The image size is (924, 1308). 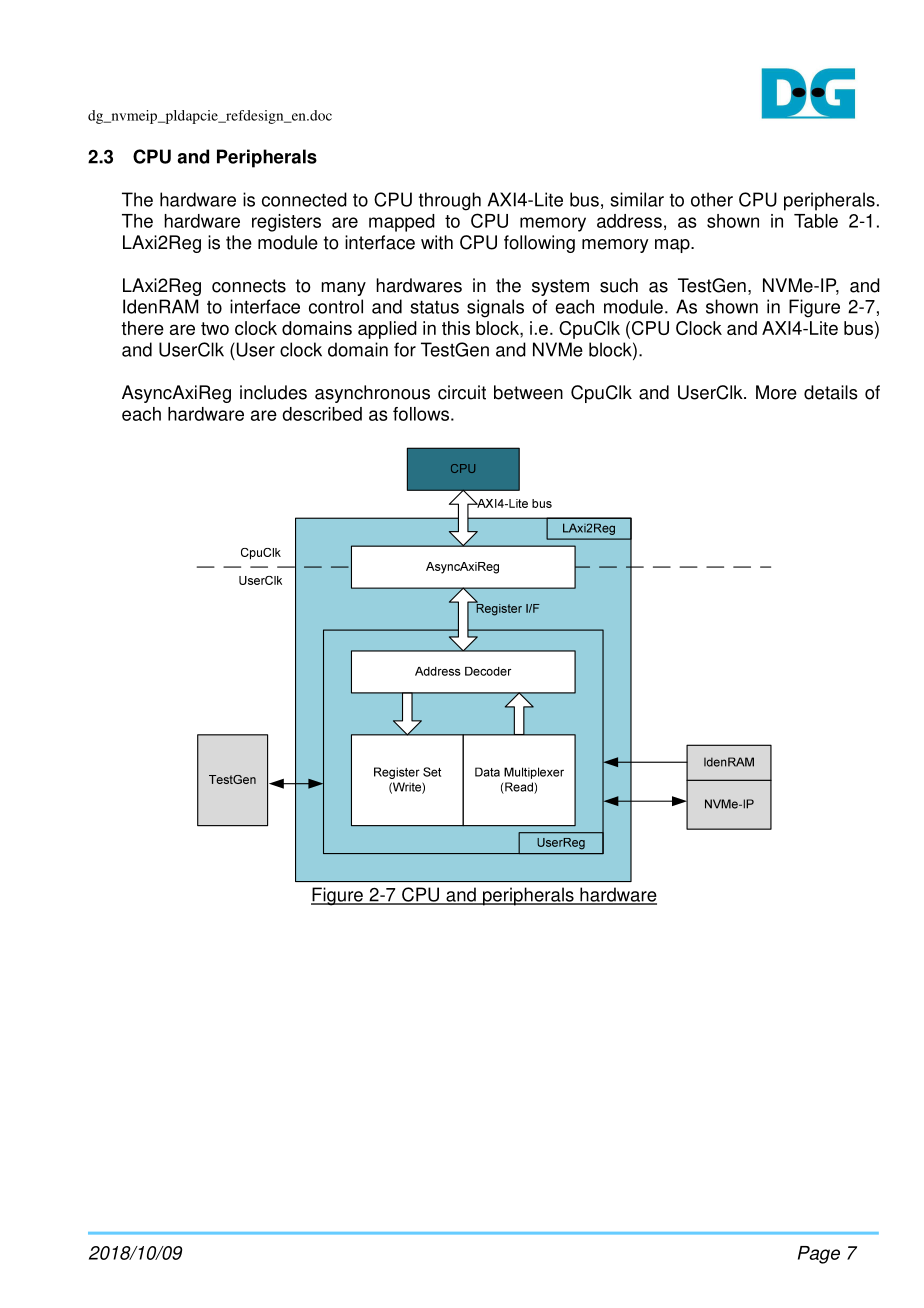 What do you see at coordinates (322, 414) in the screenshot?
I see `described` at bounding box center [322, 414].
